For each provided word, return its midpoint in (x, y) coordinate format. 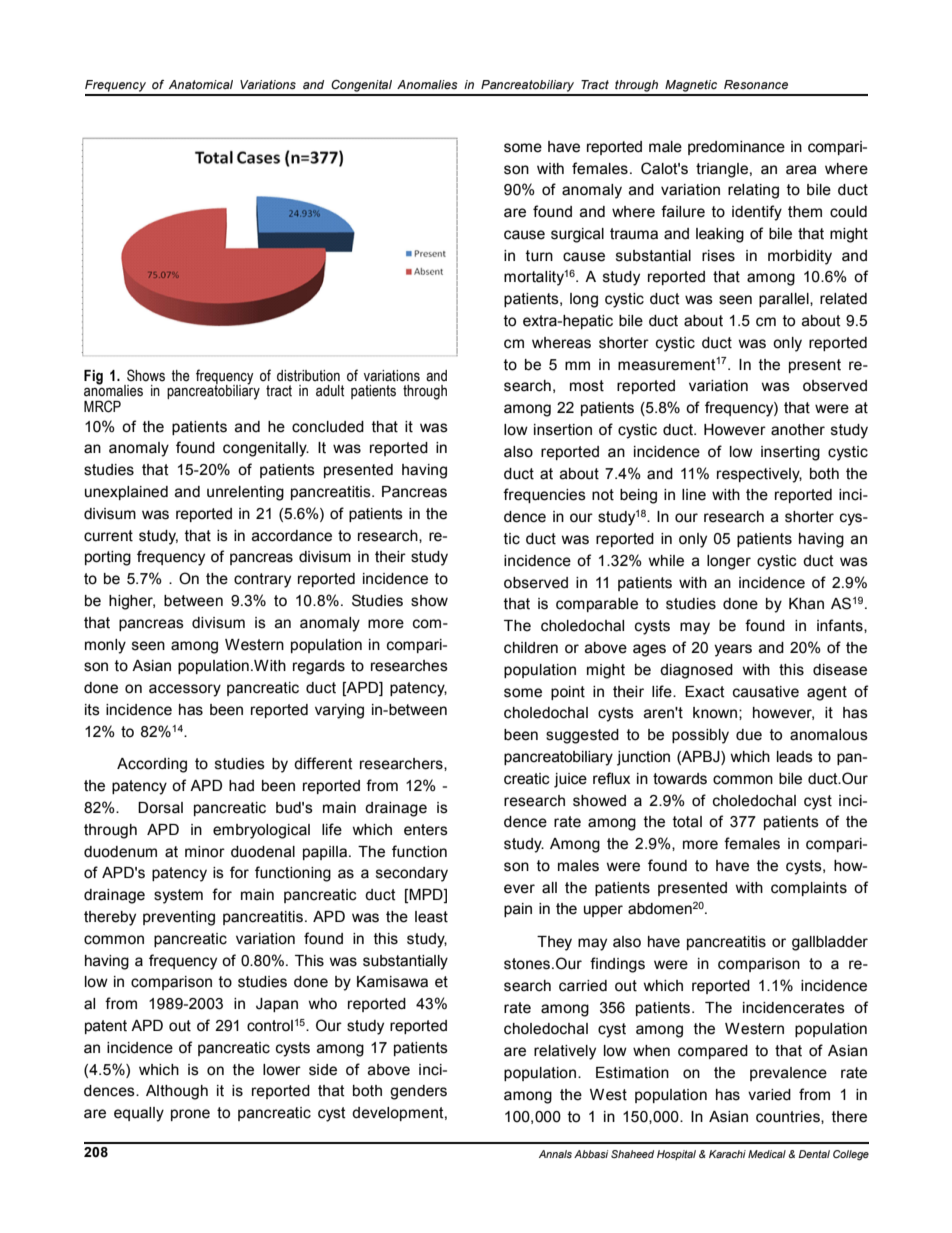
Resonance (756, 84)
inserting (790, 453)
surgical (577, 235)
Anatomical (201, 84)
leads (795, 757)
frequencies (544, 495)
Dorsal (160, 808)
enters (426, 830)
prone (190, 1115)
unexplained (126, 493)
